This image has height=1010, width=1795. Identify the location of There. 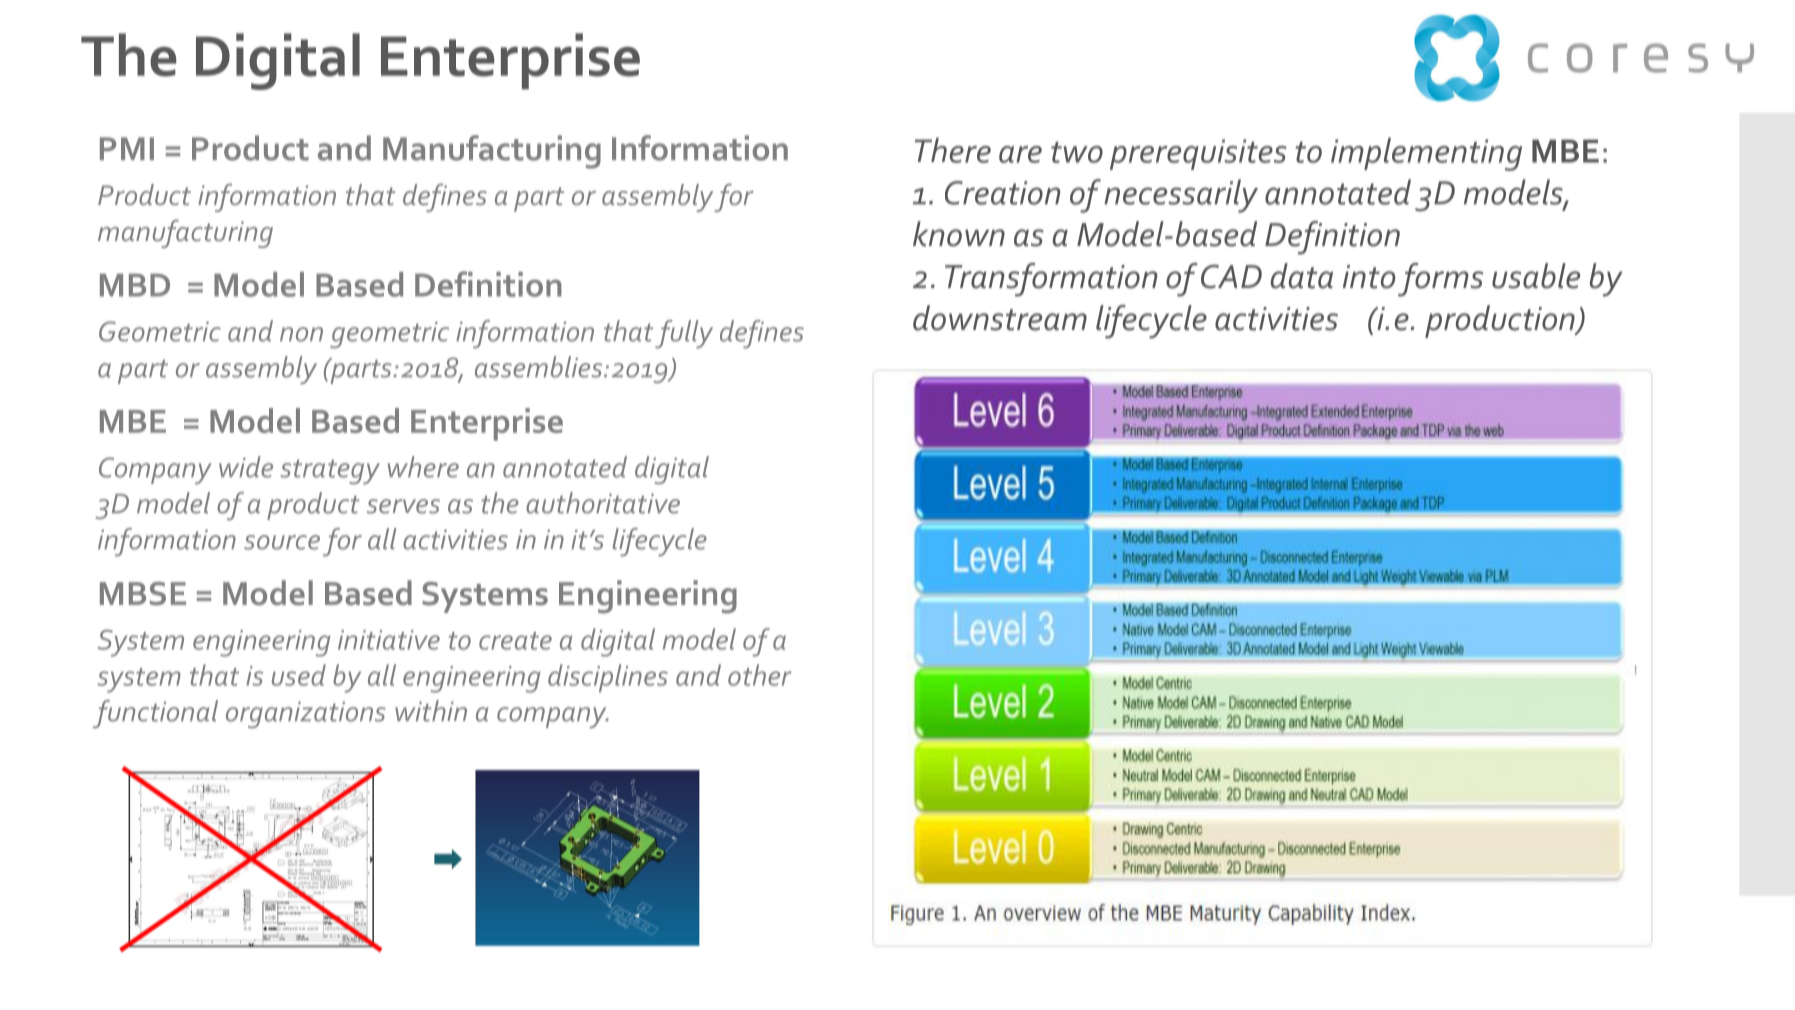
(953, 150).
